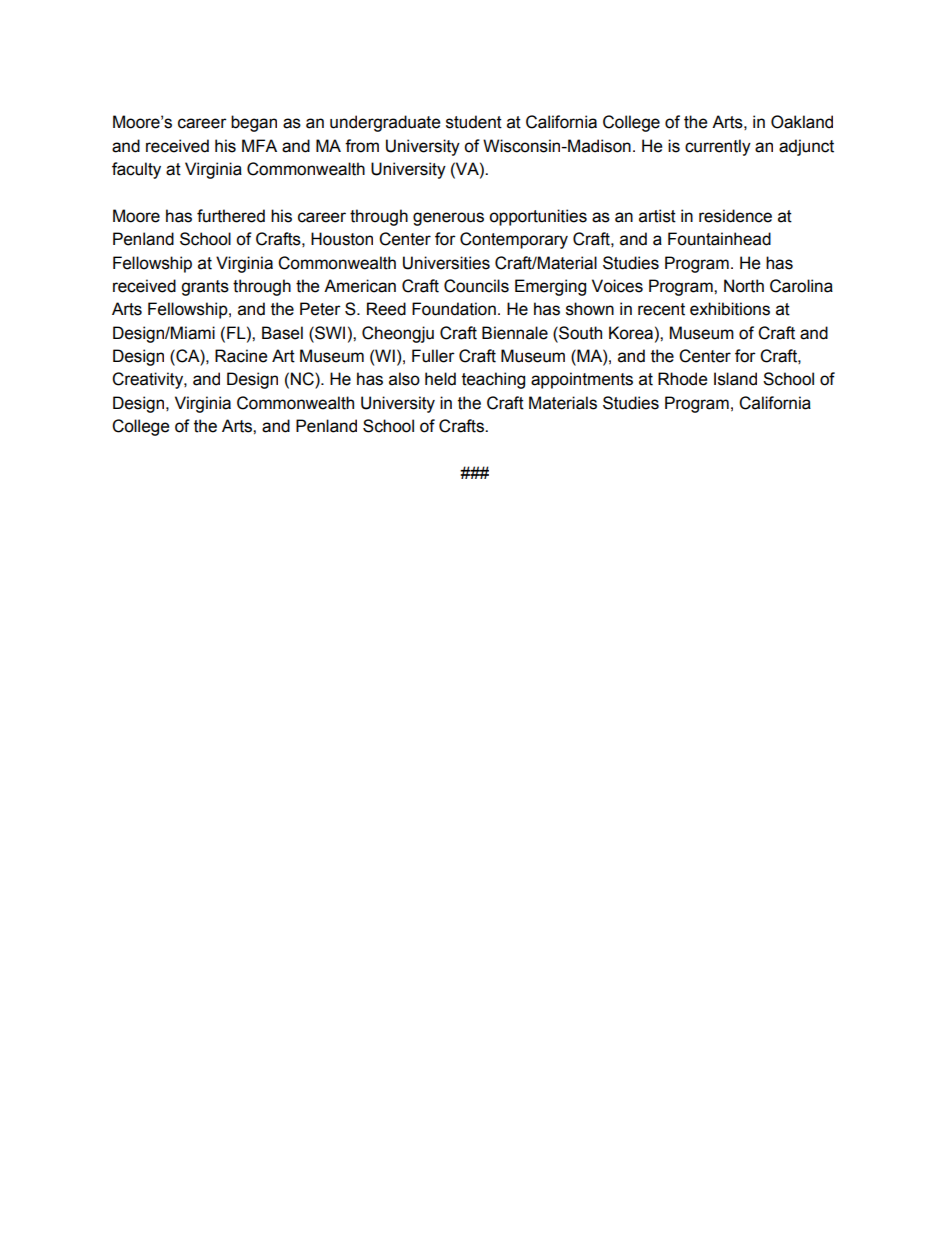 The height and width of the document is (1233, 952). What do you see at coordinates (440, 379) in the document?
I see `held` at bounding box center [440, 379].
